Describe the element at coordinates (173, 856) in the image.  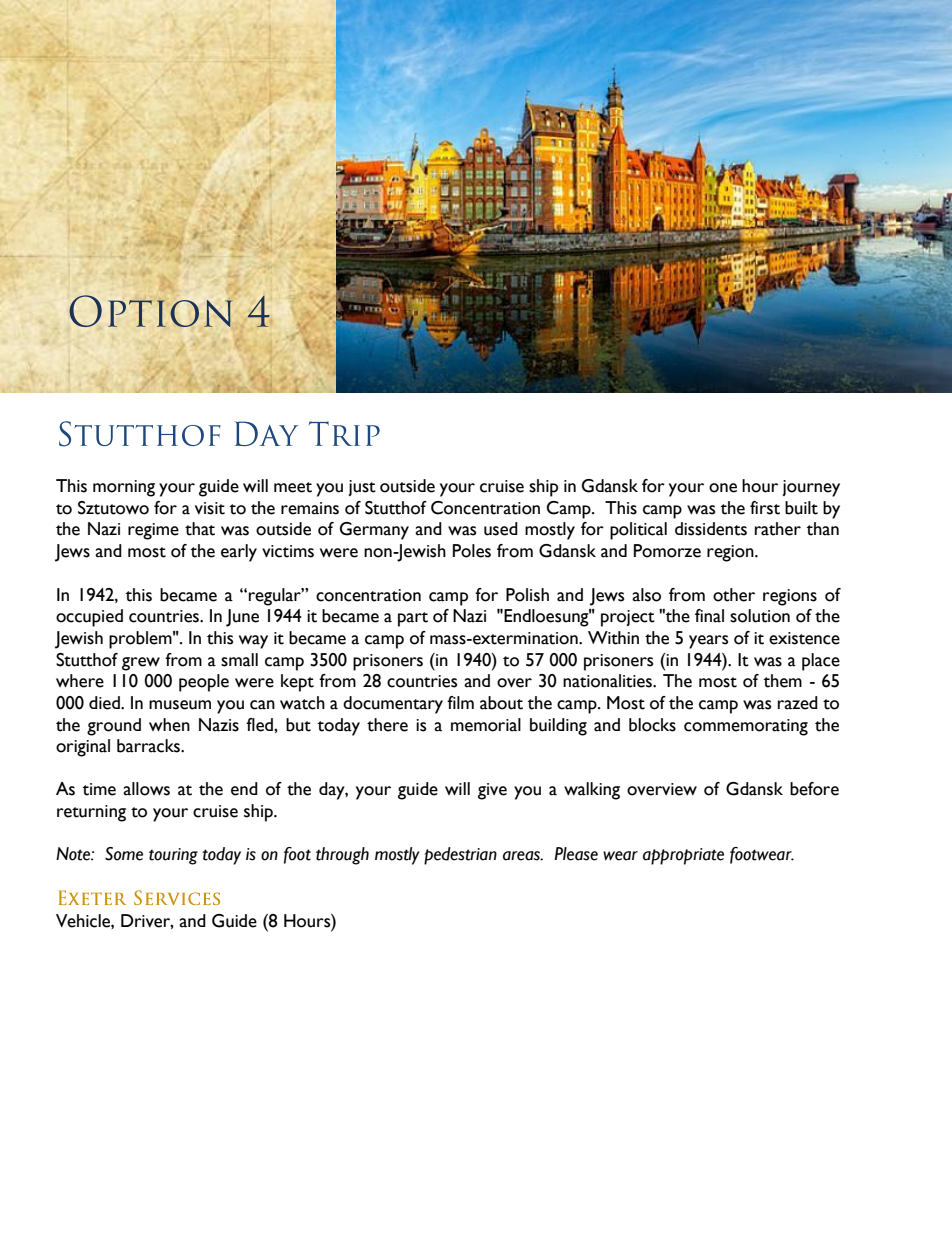
I see `touring` at that location.
